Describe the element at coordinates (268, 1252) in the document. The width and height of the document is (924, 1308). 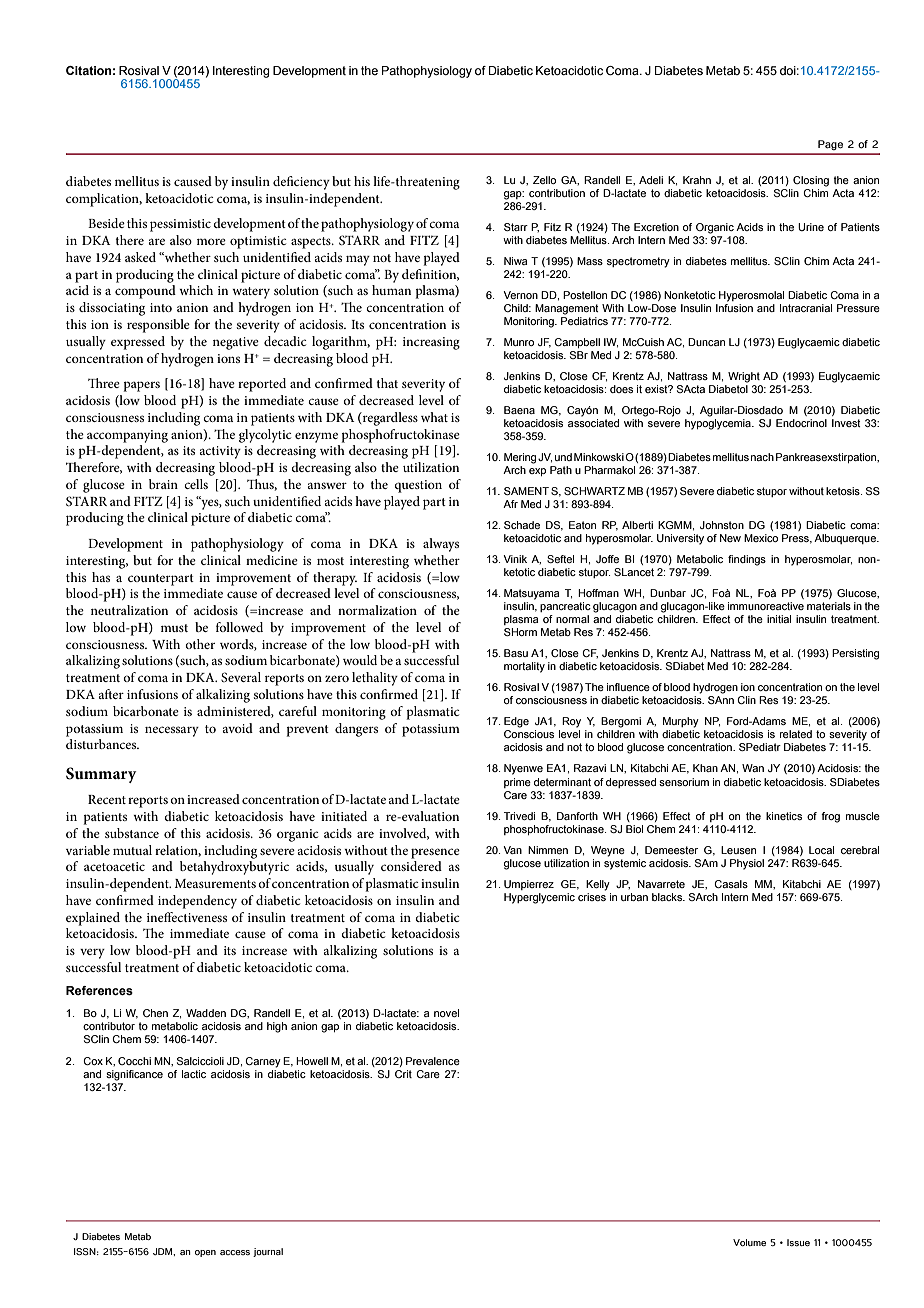
I see `journal` at that location.
